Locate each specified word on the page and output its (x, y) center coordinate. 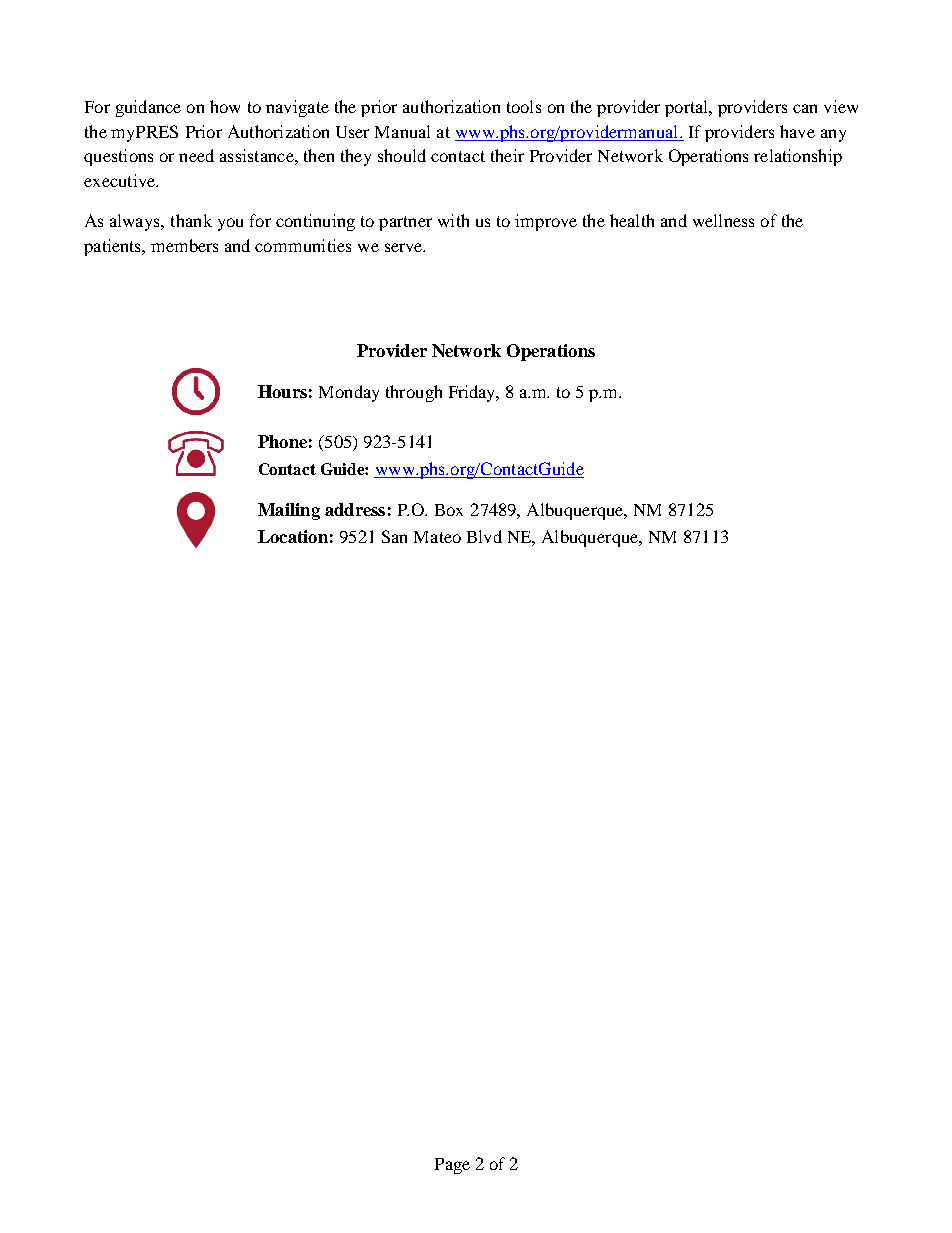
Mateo (437, 537)
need (196, 155)
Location (293, 536)
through (414, 393)
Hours (282, 391)
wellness (723, 220)
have (797, 131)
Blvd (484, 536)
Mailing (289, 511)
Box (449, 510)
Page (452, 1166)
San (394, 536)
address (355, 509)
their (507, 155)
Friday (474, 393)
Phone (282, 441)
